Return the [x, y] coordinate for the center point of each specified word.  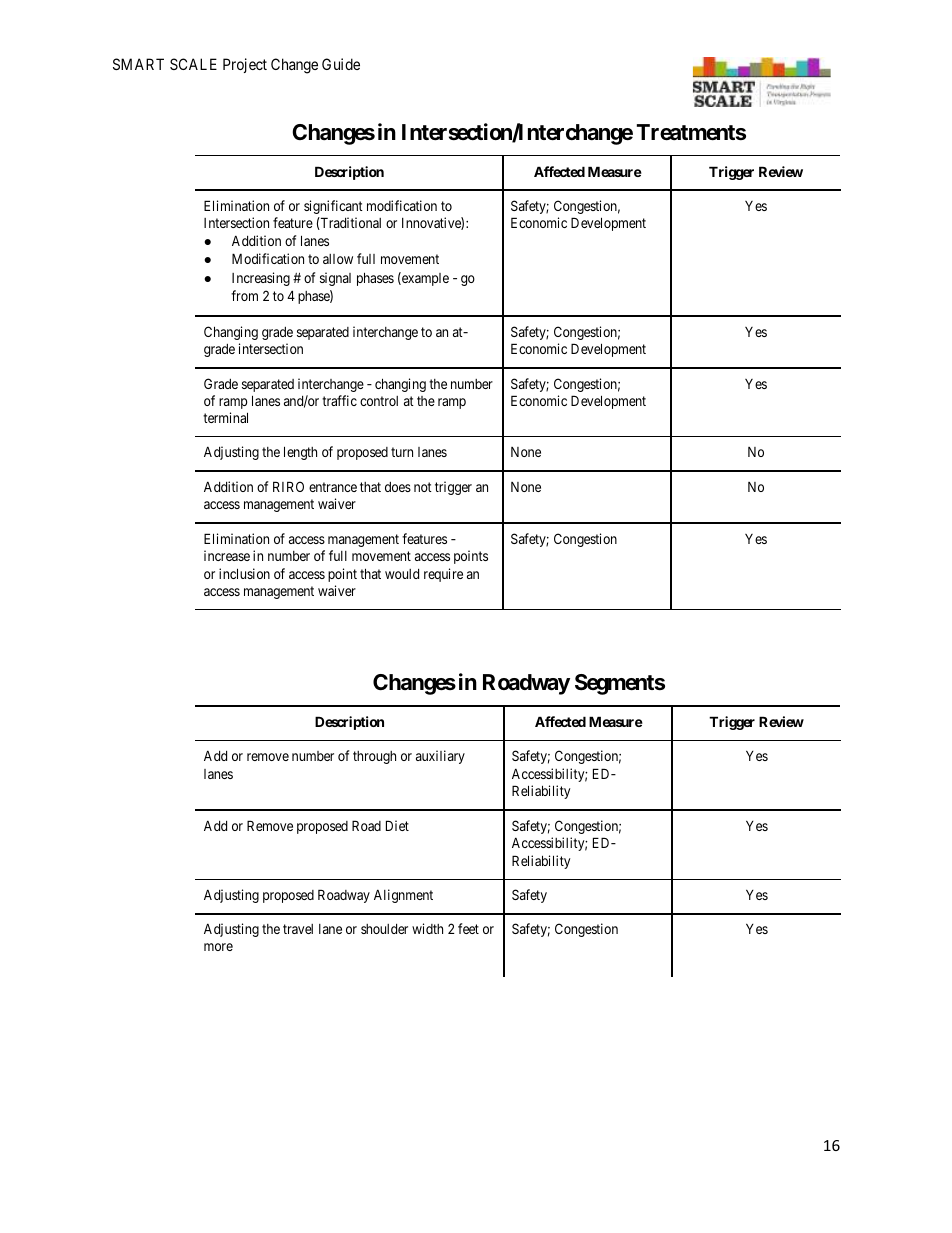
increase [227, 555]
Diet [397, 825]
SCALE [193, 64]
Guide [341, 64]
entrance [333, 487]
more [218, 947]
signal [335, 279]
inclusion [244, 573]
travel [298, 929]
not [423, 487]
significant [333, 207]
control [379, 401]
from [244, 295]
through [374, 757]
